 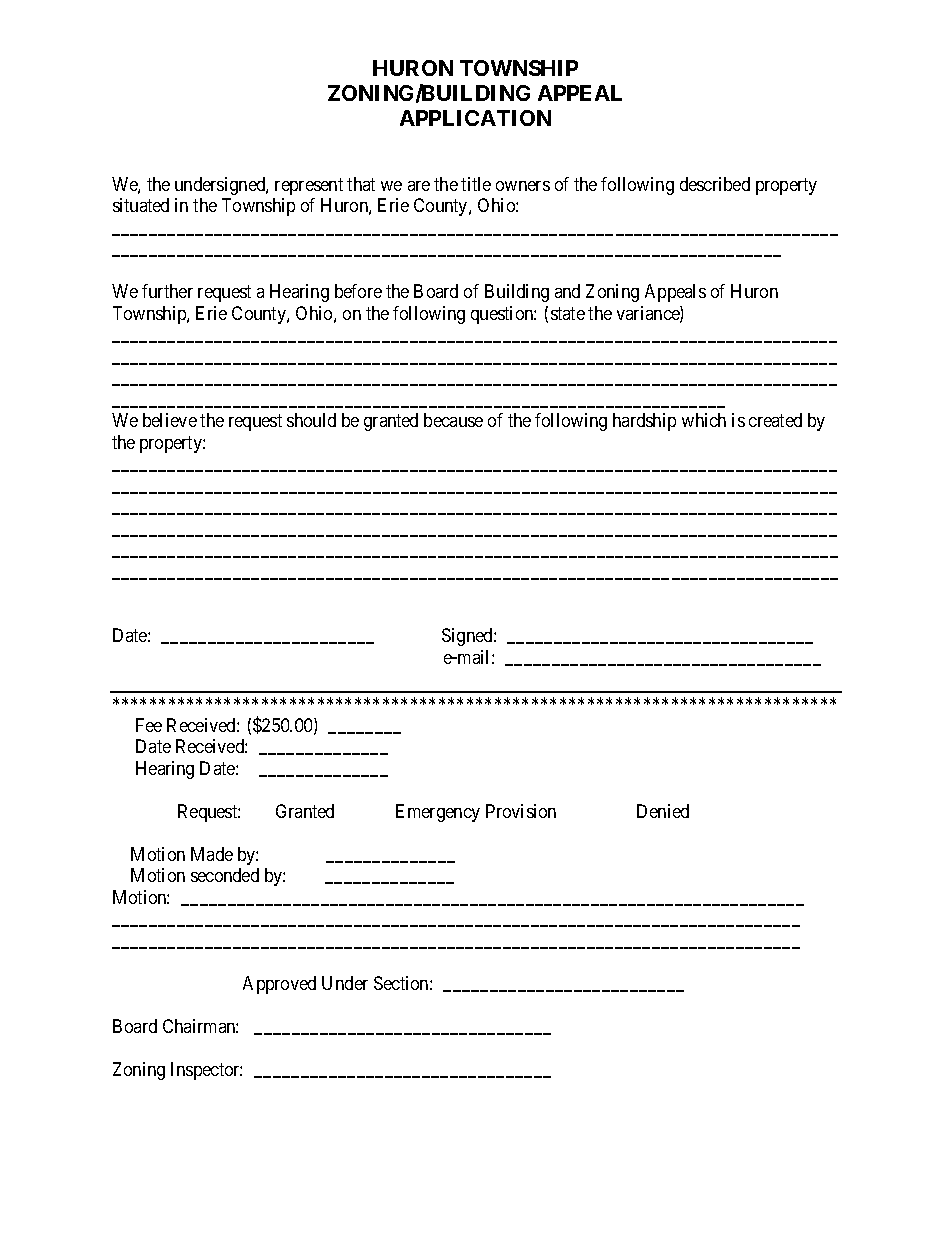 What do you see at coordinates (715, 184) in the document?
I see `described` at bounding box center [715, 184].
